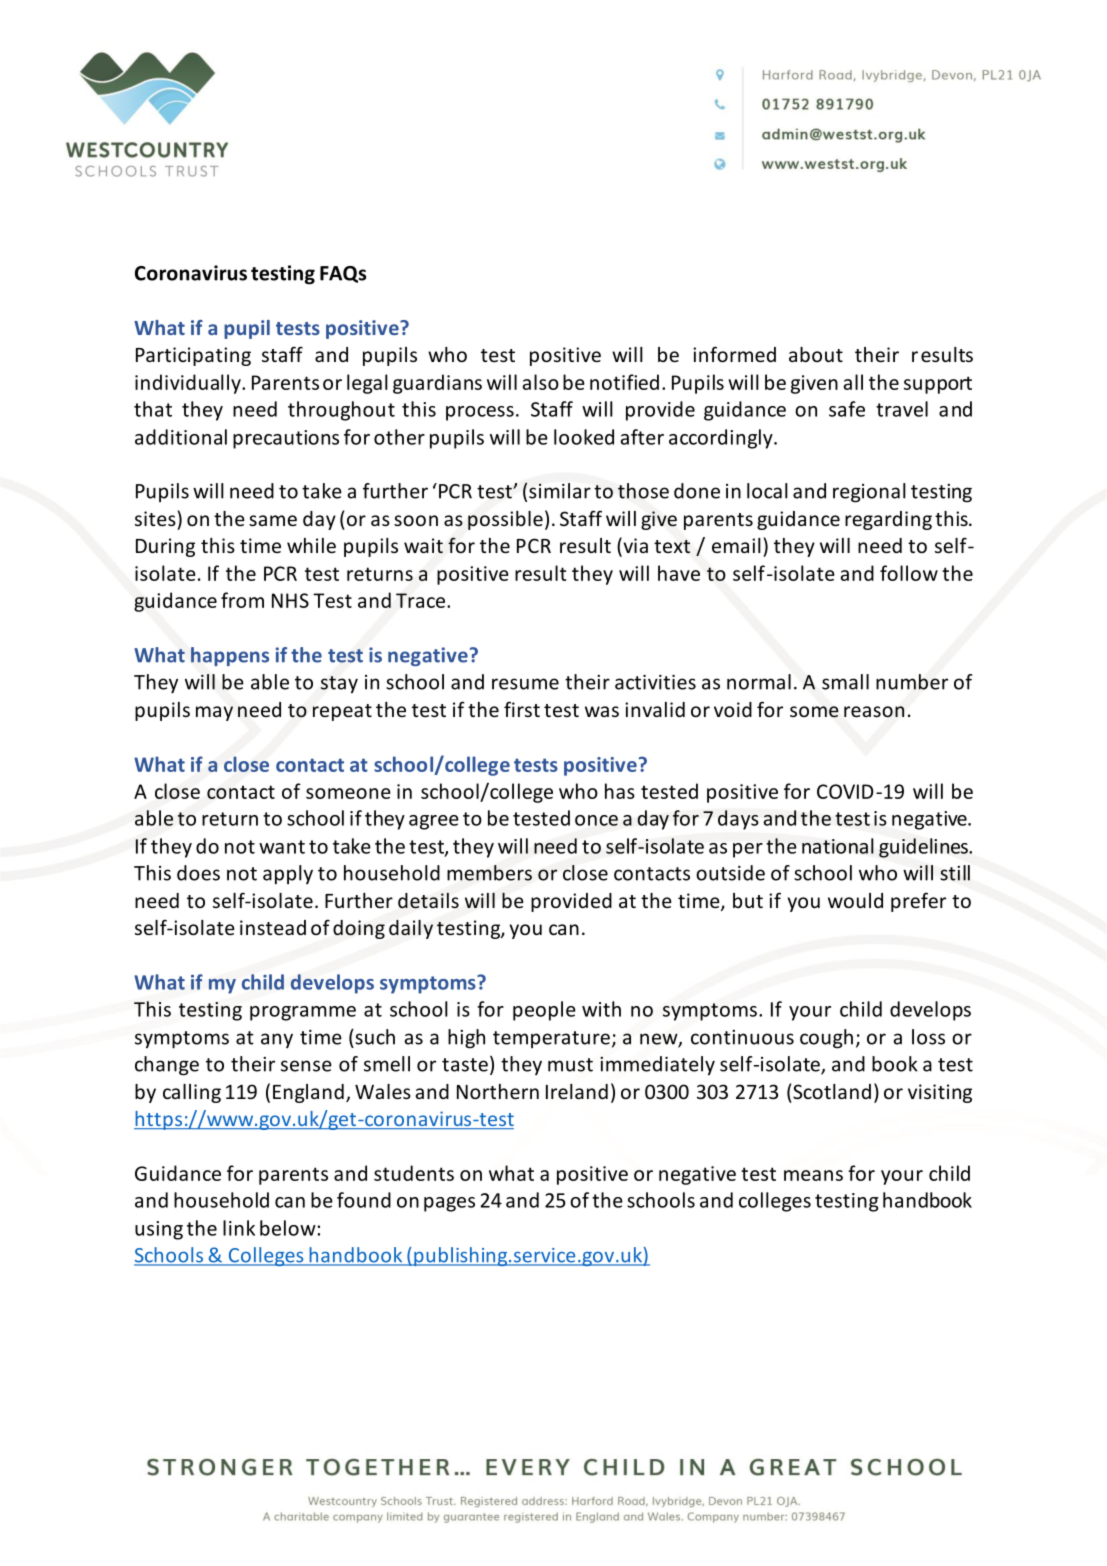 This page has height=1566, width=1107. Describe the element at coordinates (813, 1175) in the page. I see `means` at that location.
